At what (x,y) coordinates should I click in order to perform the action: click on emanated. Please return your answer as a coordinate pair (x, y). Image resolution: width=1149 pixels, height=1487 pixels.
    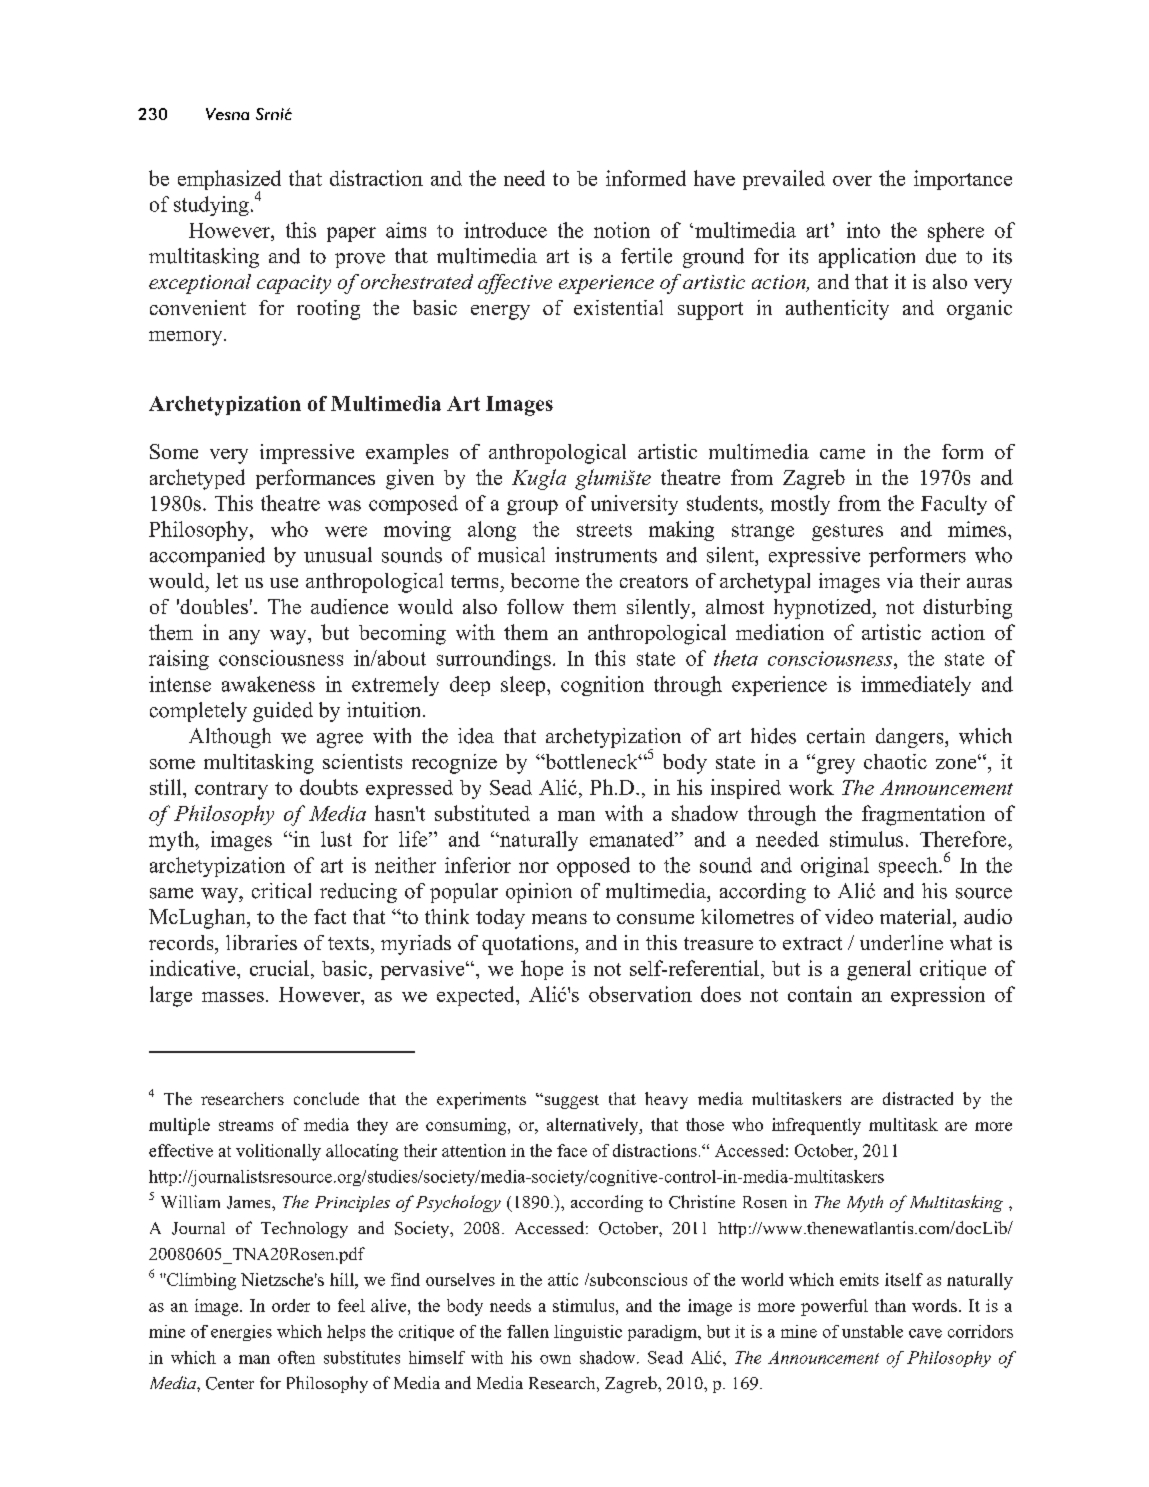
    Looking at the image, I should click on (633, 839).
